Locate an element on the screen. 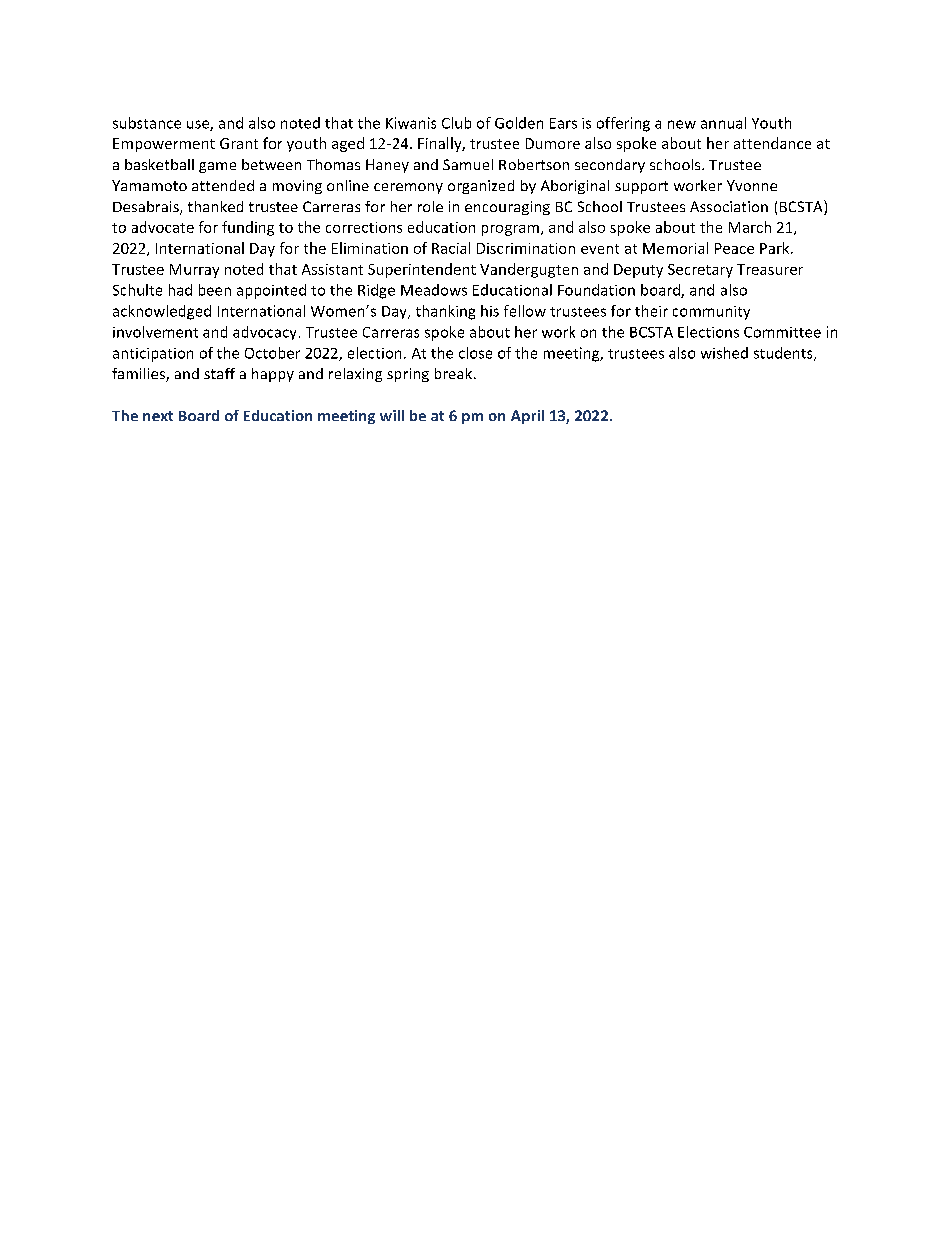  Murray is located at coordinates (194, 271).
